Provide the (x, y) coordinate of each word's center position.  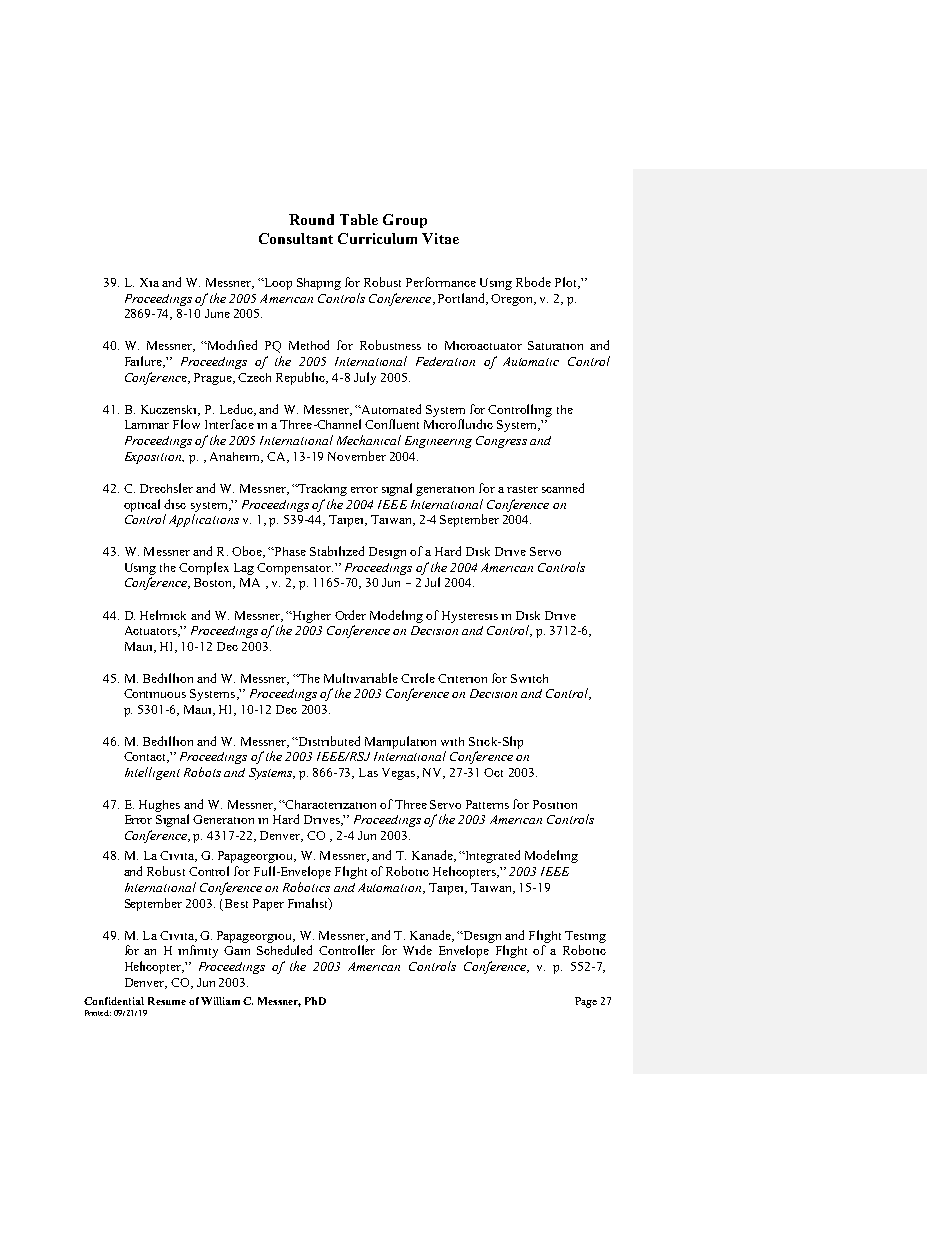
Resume (167, 1001)
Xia (149, 282)
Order (350, 615)
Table (359, 219)
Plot (567, 283)
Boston (214, 583)
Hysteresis (470, 617)
